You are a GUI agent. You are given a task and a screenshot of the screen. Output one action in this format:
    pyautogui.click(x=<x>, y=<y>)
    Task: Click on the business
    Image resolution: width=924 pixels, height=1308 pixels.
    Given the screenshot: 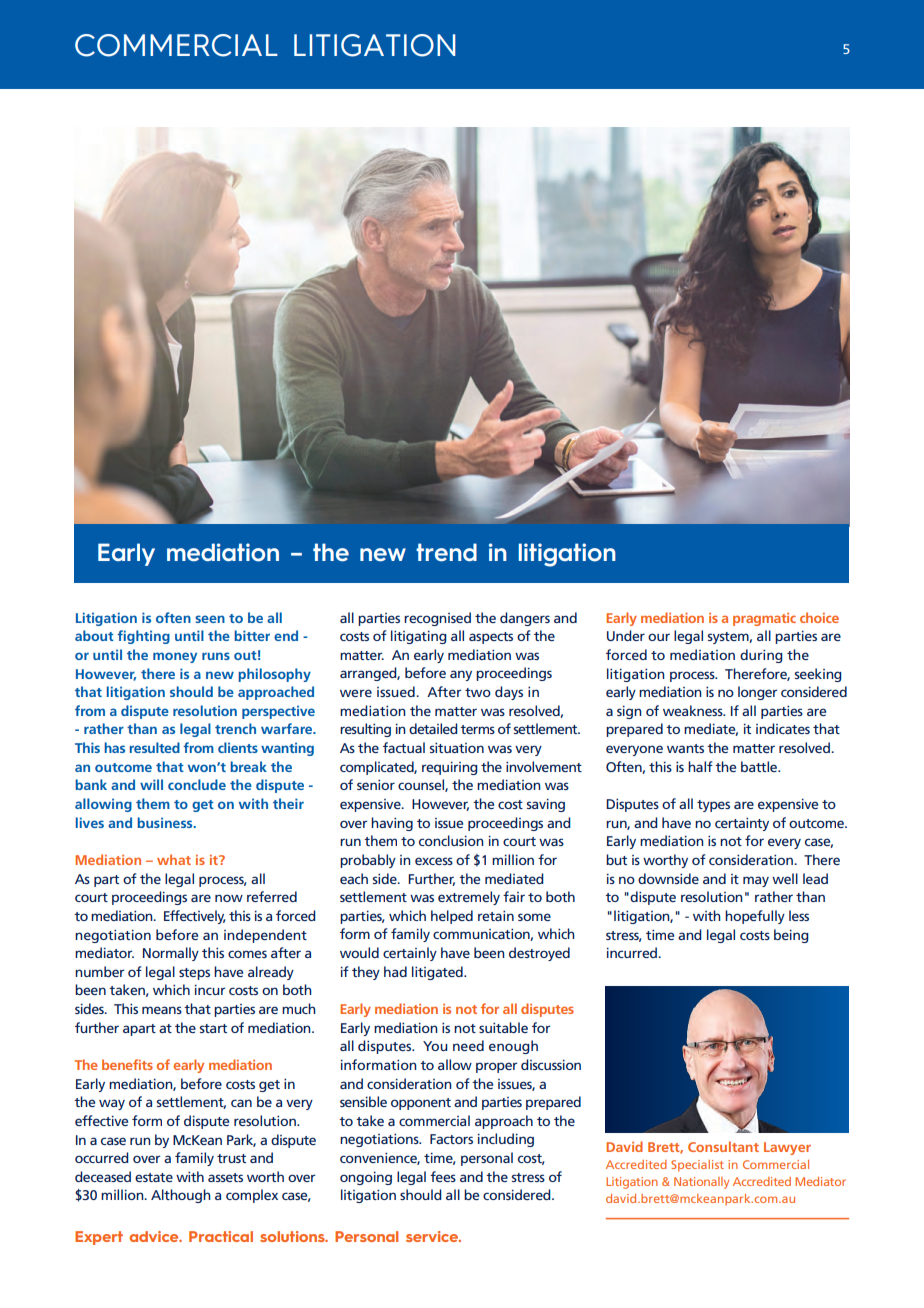 What is the action you would take?
    pyautogui.click(x=166, y=822)
